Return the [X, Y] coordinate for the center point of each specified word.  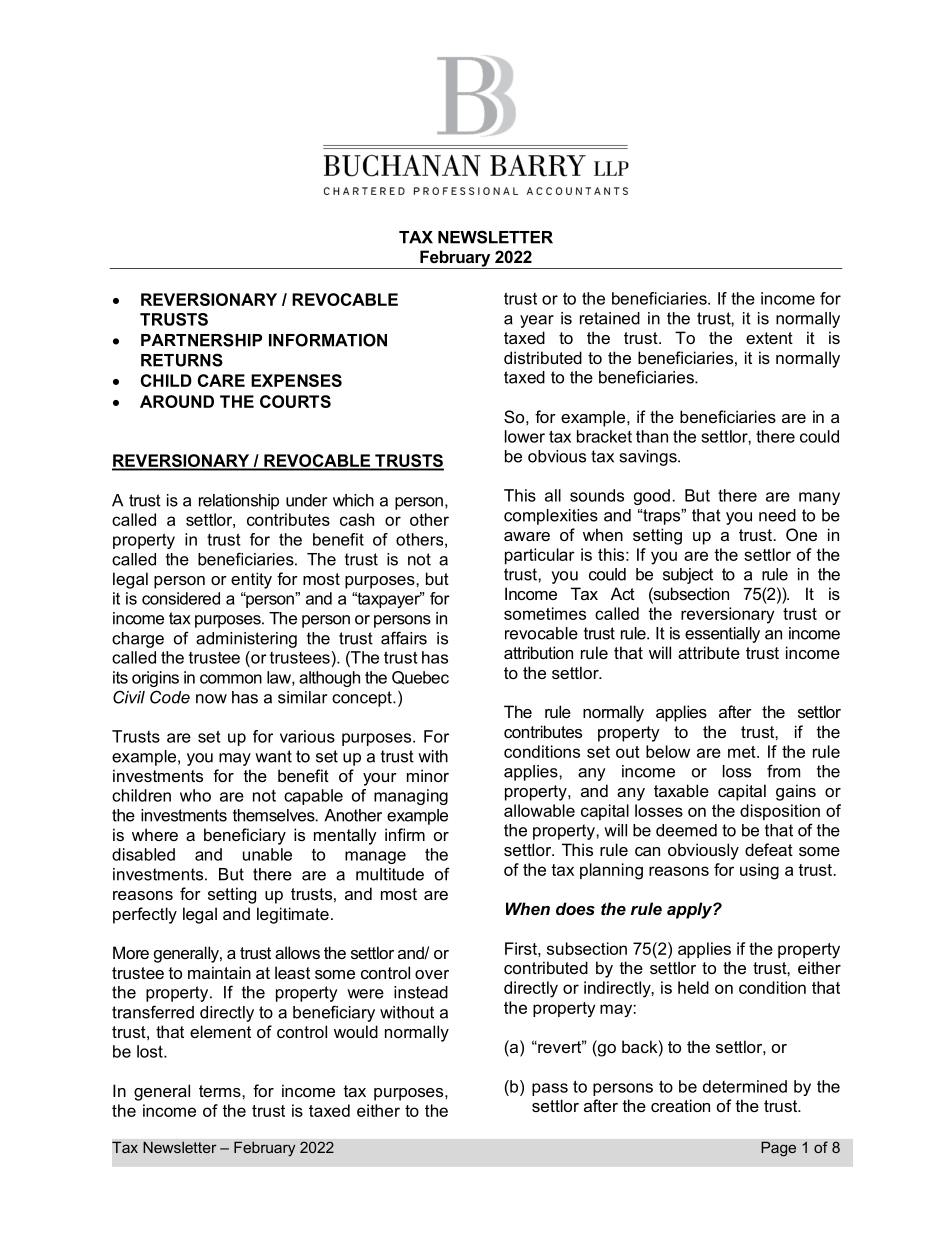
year [537, 321]
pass [550, 1089]
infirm [405, 834]
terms [221, 1091]
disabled [143, 854]
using [759, 871]
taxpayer [388, 600]
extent [769, 338]
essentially [722, 635]
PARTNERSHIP [201, 340]
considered [181, 598]
